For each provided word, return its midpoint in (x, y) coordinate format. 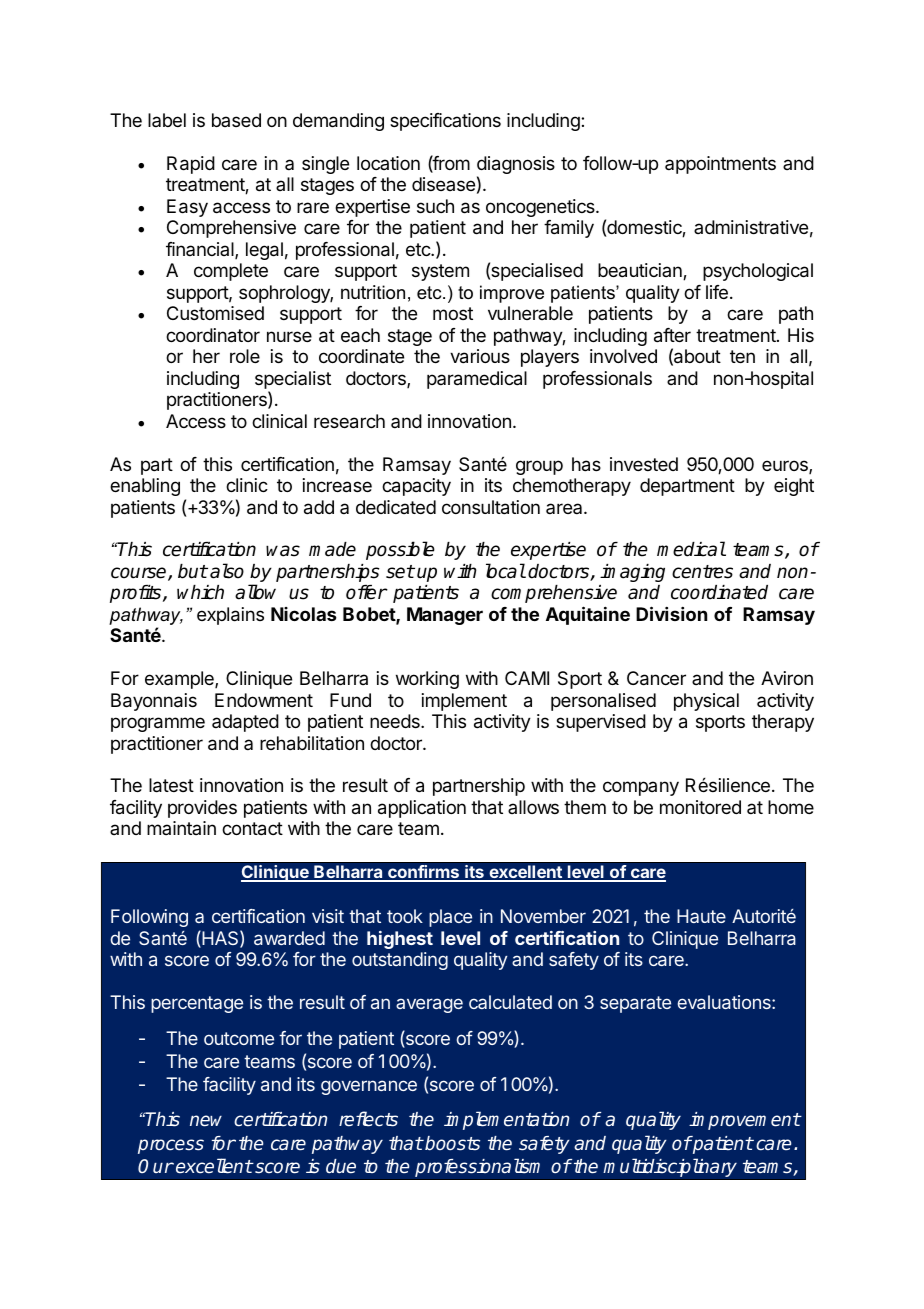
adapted (245, 723)
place (450, 918)
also (227, 571)
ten (742, 356)
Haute (701, 916)
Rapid (191, 165)
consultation (491, 507)
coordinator (213, 335)
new (206, 1121)
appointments (720, 165)
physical (706, 702)
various (480, 356)
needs (396, 721)
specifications (445, 122)
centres (702, 572)
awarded (289, 938)
